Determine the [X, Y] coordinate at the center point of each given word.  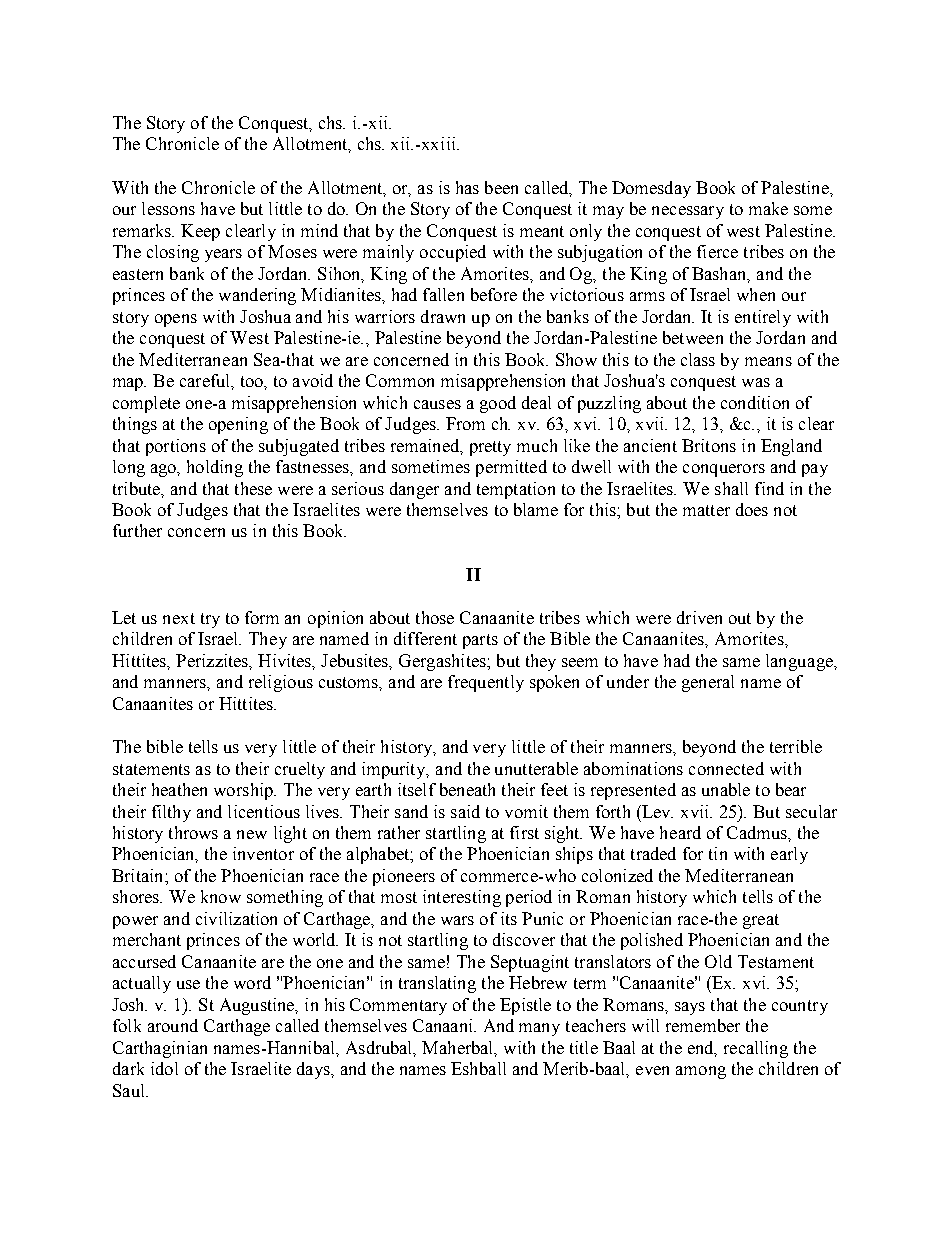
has [467, 187]
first [524, 832]
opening [238, 425]
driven [699, 617]
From [465, 423]
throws [193, 832]
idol [164, 1068]
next [179, 618]
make [768, 208]
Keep [200, 232]
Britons [709, 445]
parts [480, 641]
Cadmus [758, 832]
